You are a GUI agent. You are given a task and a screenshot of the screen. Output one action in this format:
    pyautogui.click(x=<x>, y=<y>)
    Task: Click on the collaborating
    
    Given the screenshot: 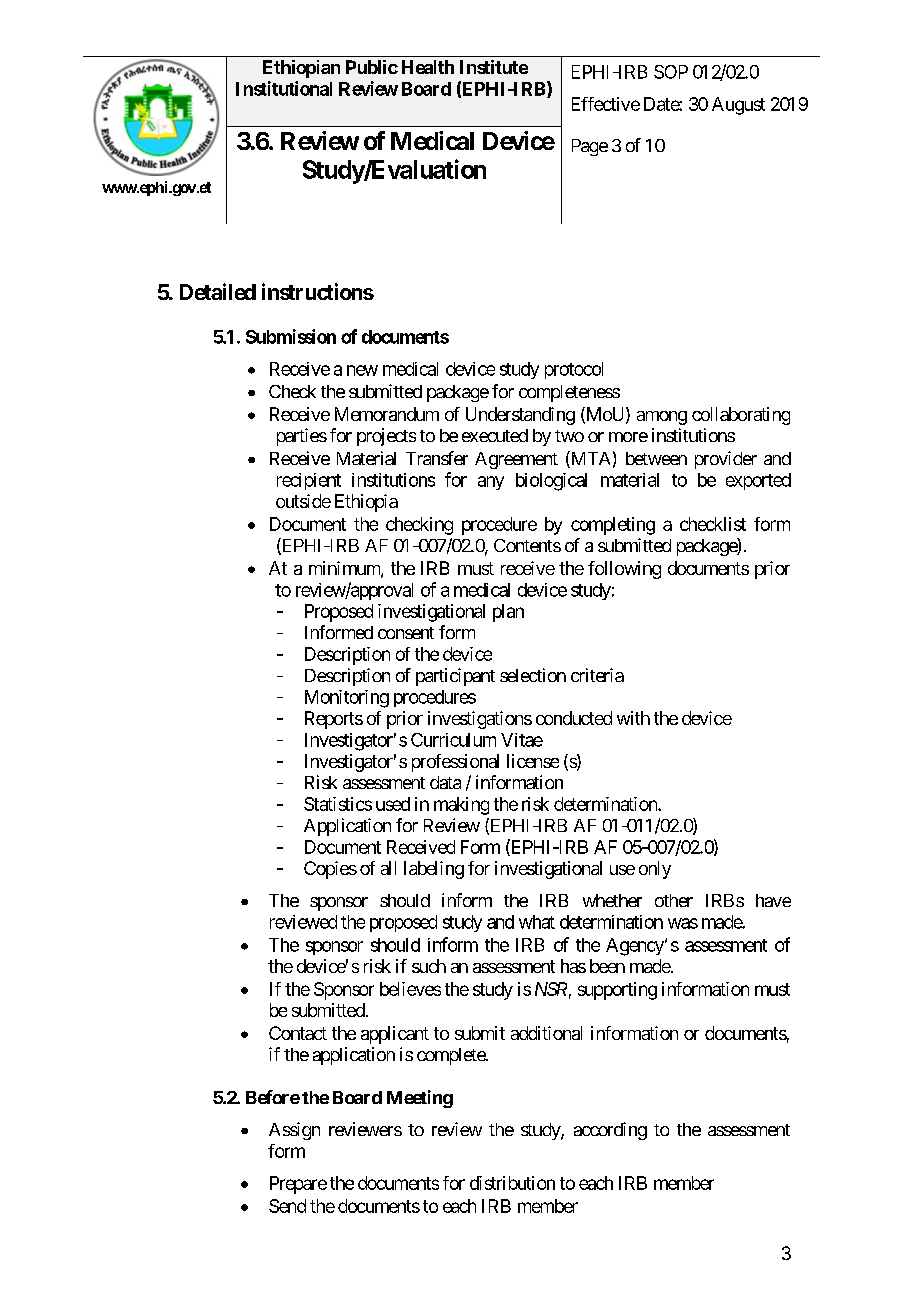 What is the action you would take?
    pyautogui.click(x=741, y=416)
